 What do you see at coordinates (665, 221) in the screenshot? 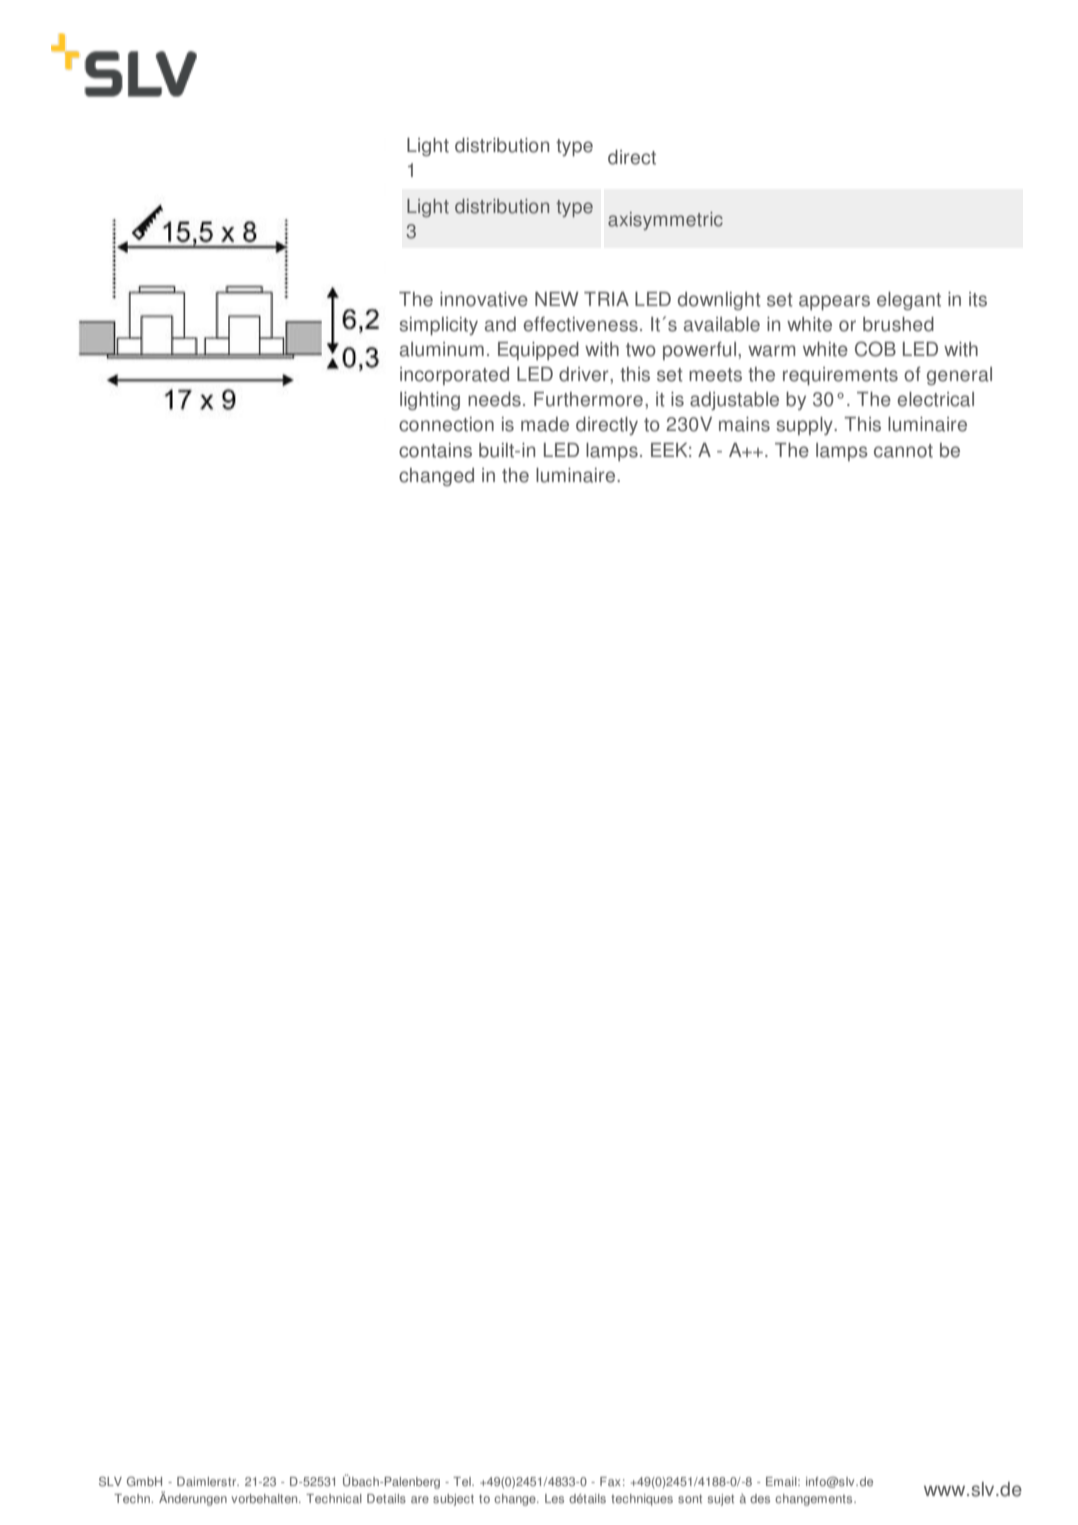
I see `axisymmetric` at bounding box center [665, 221].
